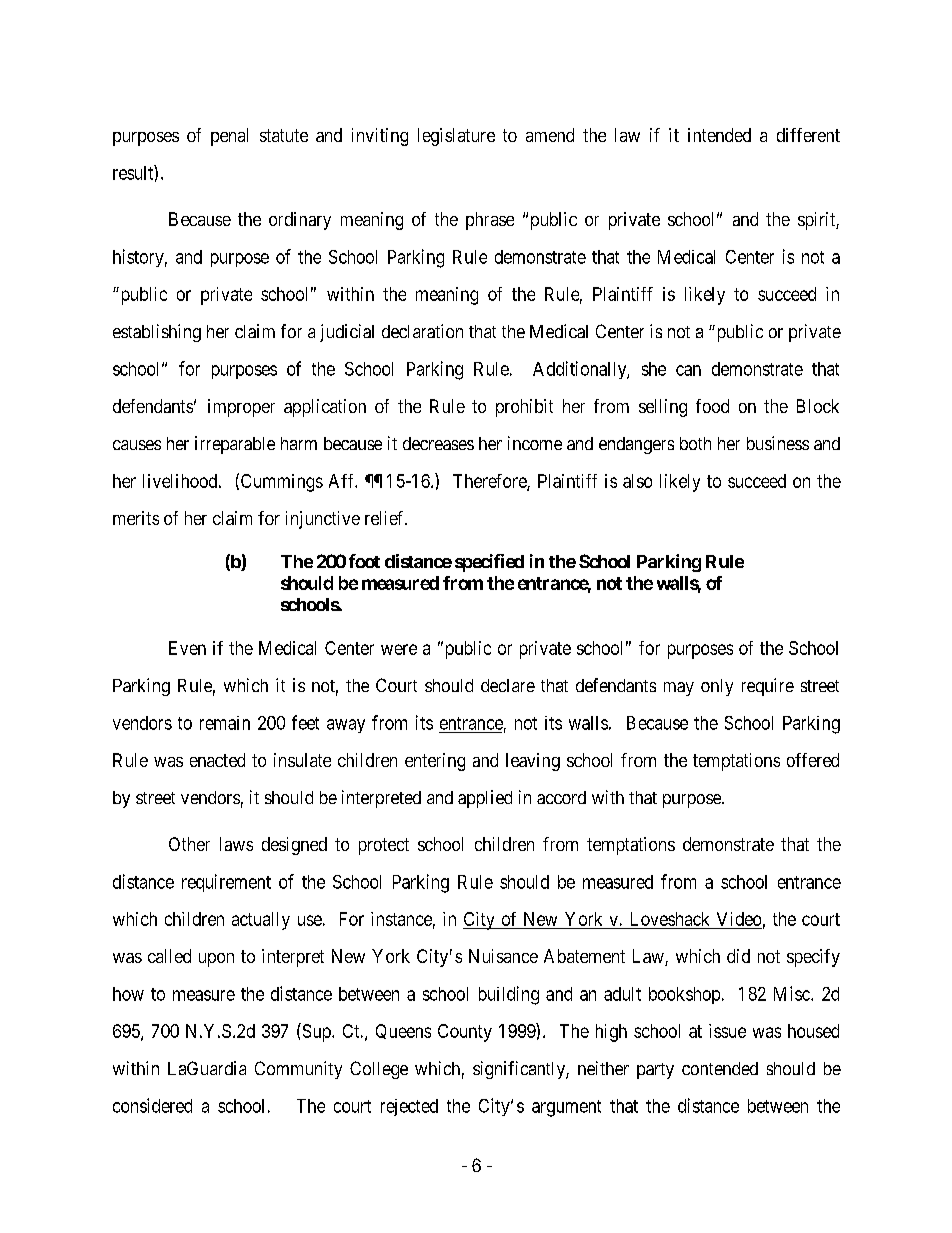 This screenshot has width=952, height=1233. What do you see at coordinates (456, 137) in the screenshot?
I see `legislature` at bounding box center [456, 137].
